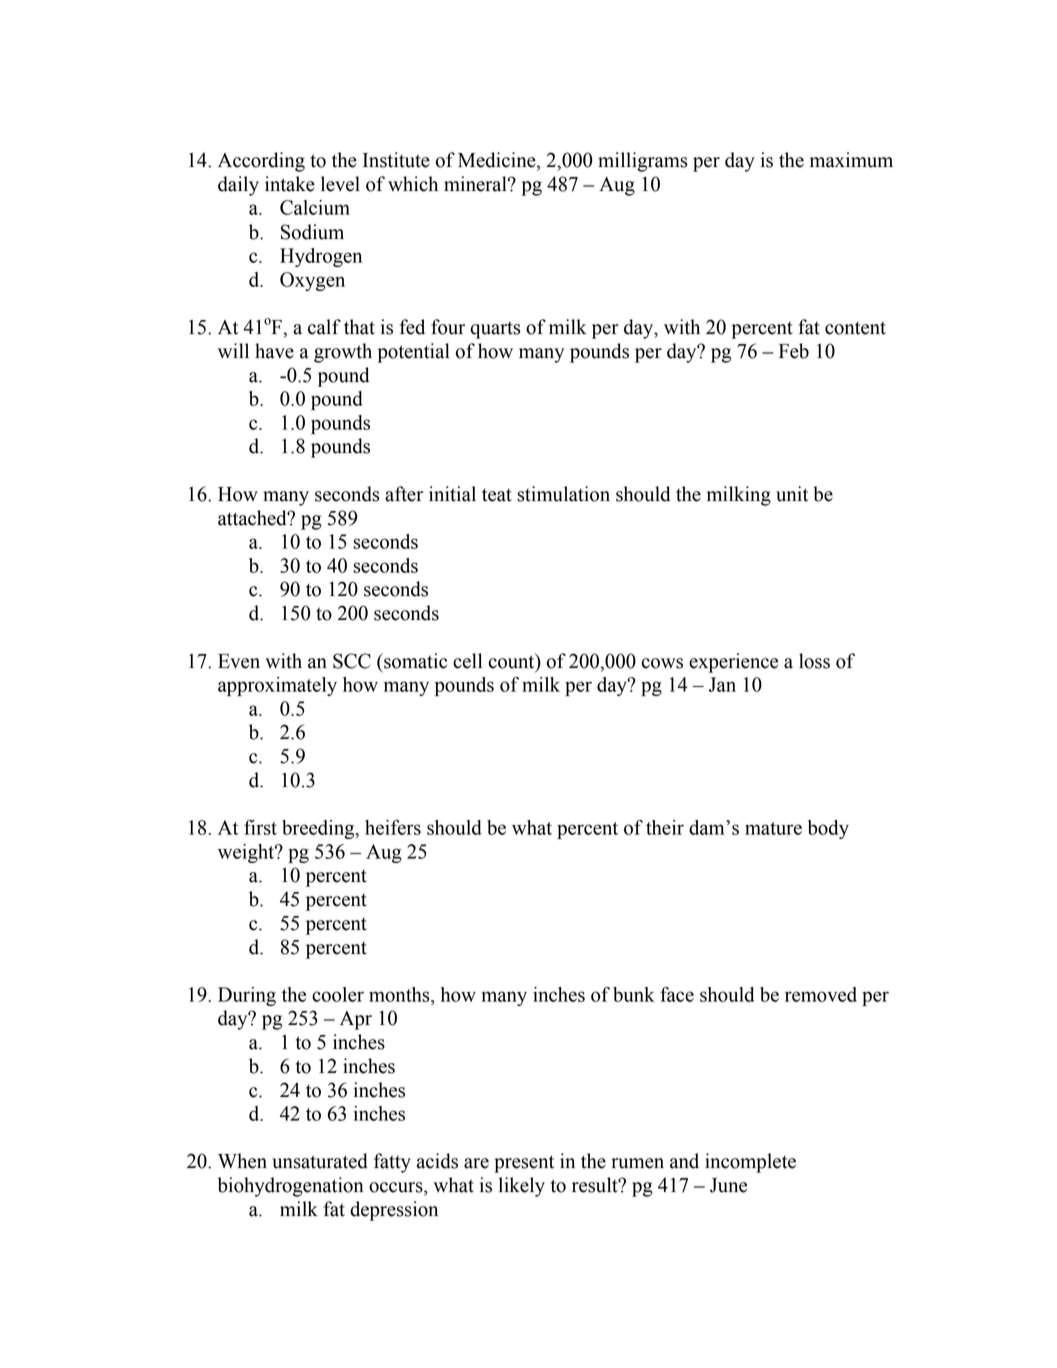 This image has width=1057, height=1368. I want to click on likely, so click(522, 1187).
